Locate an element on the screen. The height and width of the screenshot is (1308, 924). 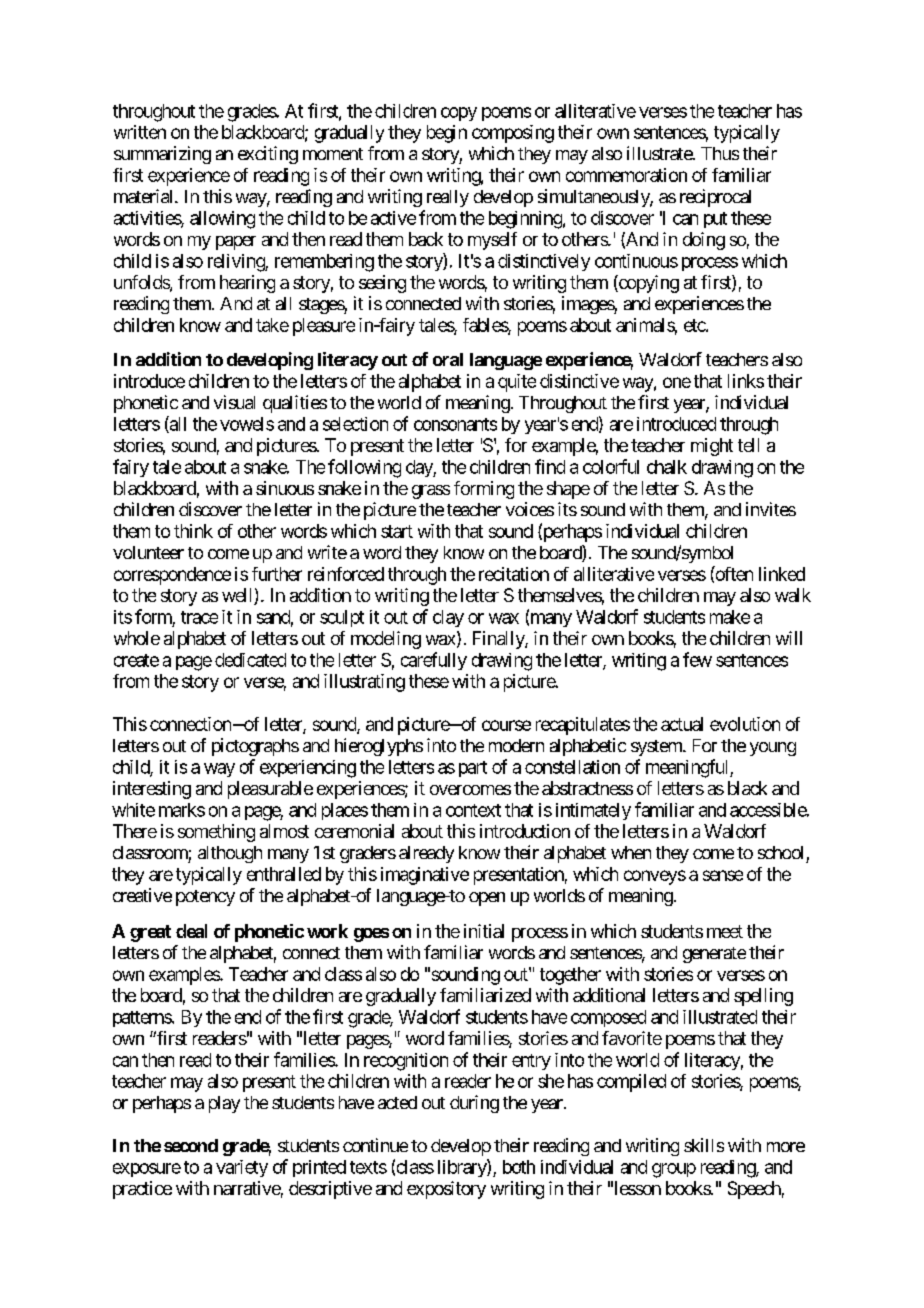
oral is located at coordinates (448, 359).
